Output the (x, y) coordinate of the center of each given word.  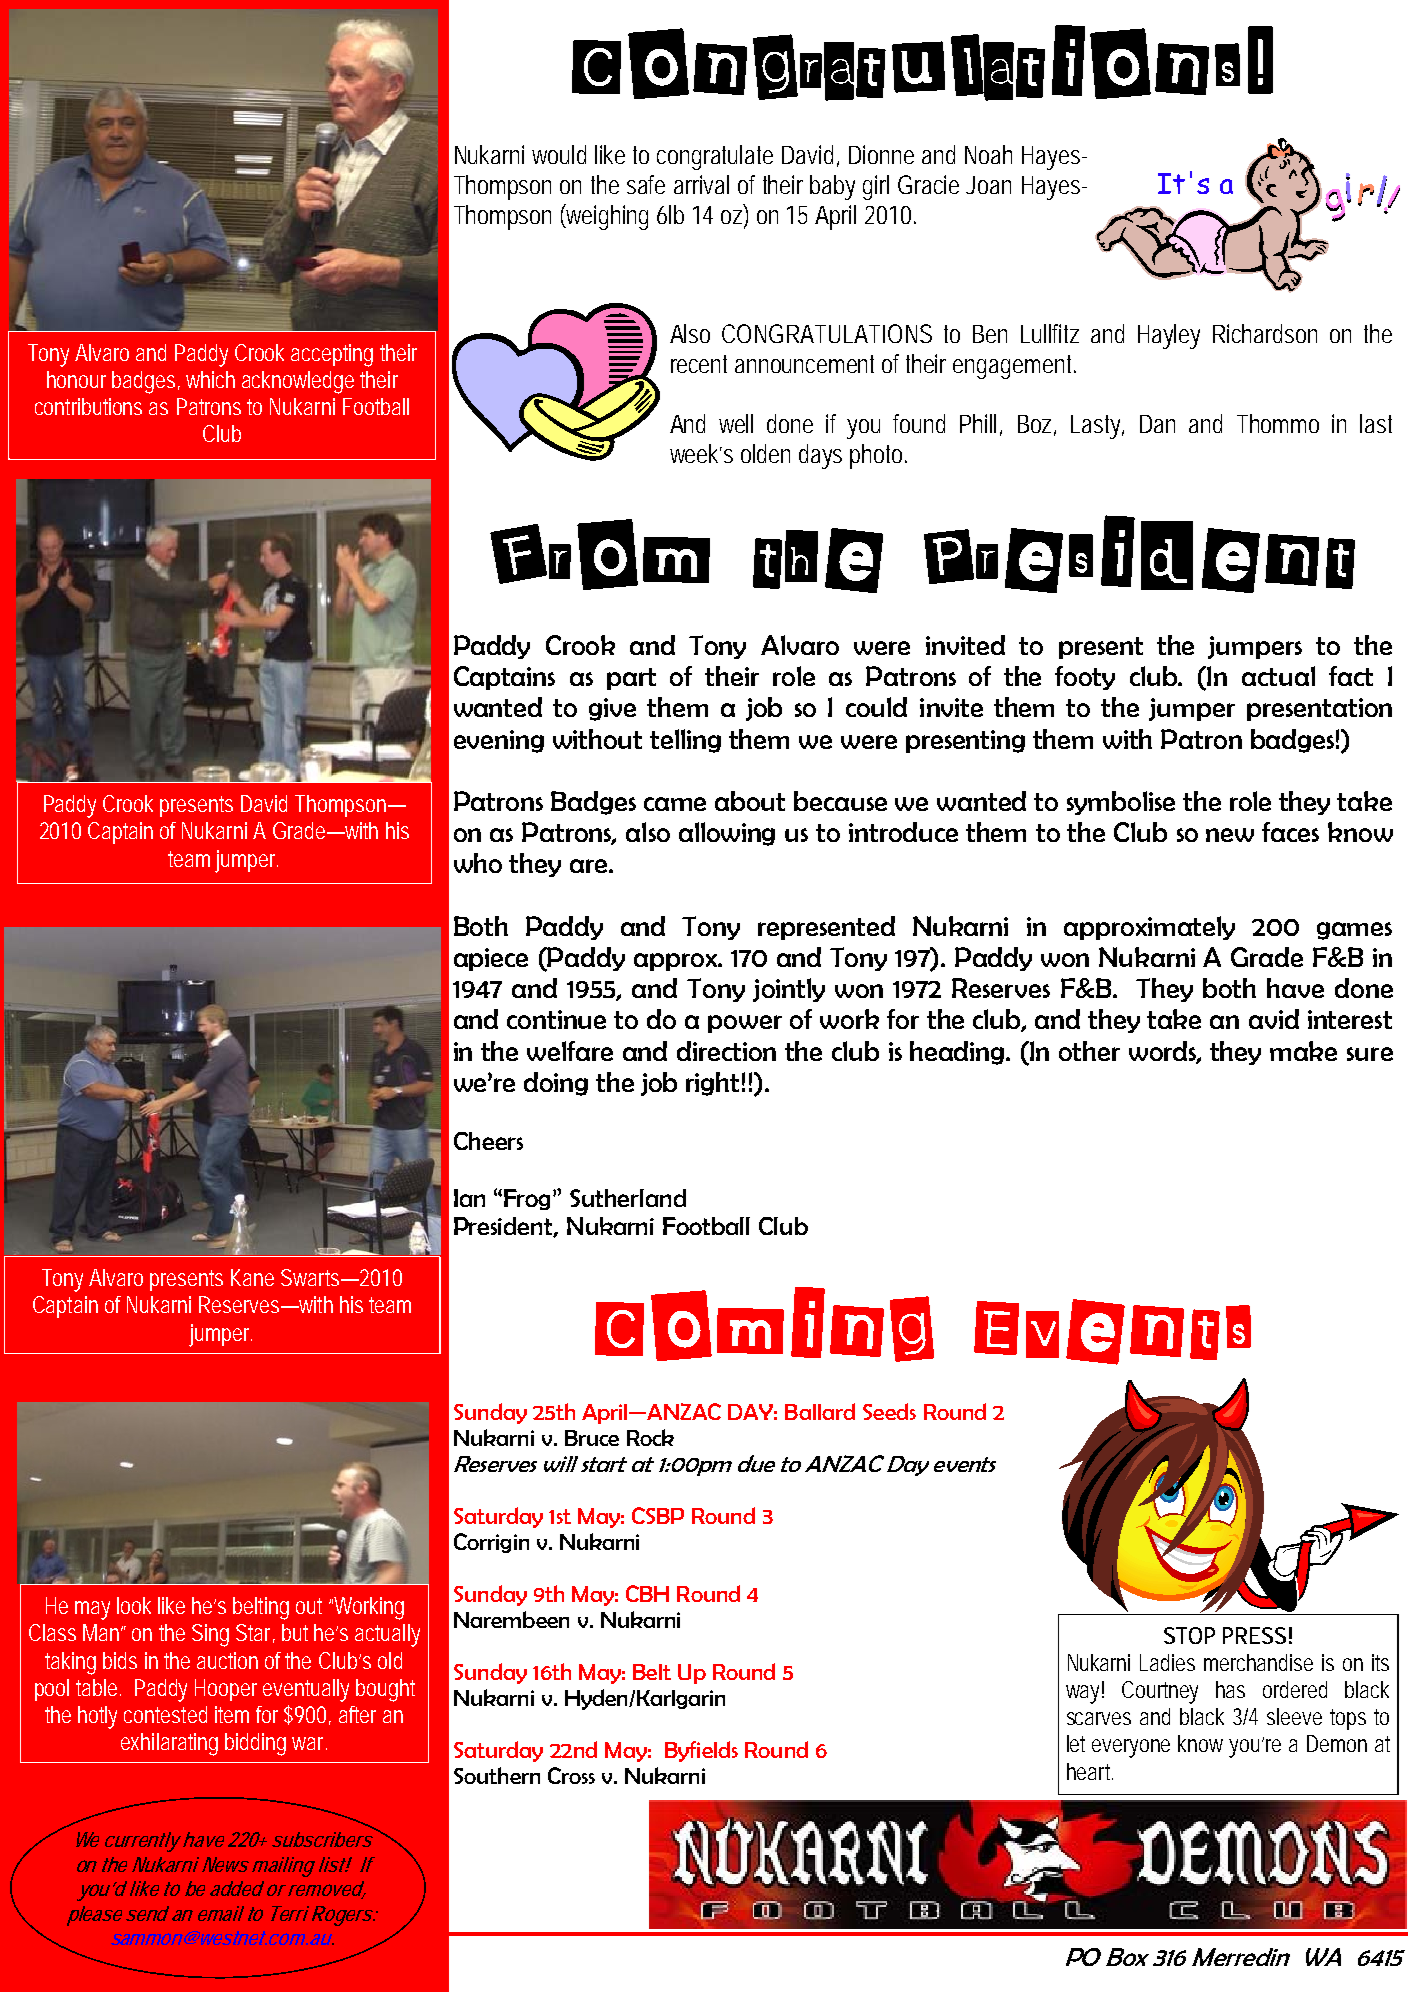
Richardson (1265, 333)
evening (499, 741)
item (232, 1714)
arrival (701, 184)
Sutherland (628, 1198)
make (1303, 1051)
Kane (252, 1277)
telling (685, 741)
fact (1351, 676)
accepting (332, 355)
